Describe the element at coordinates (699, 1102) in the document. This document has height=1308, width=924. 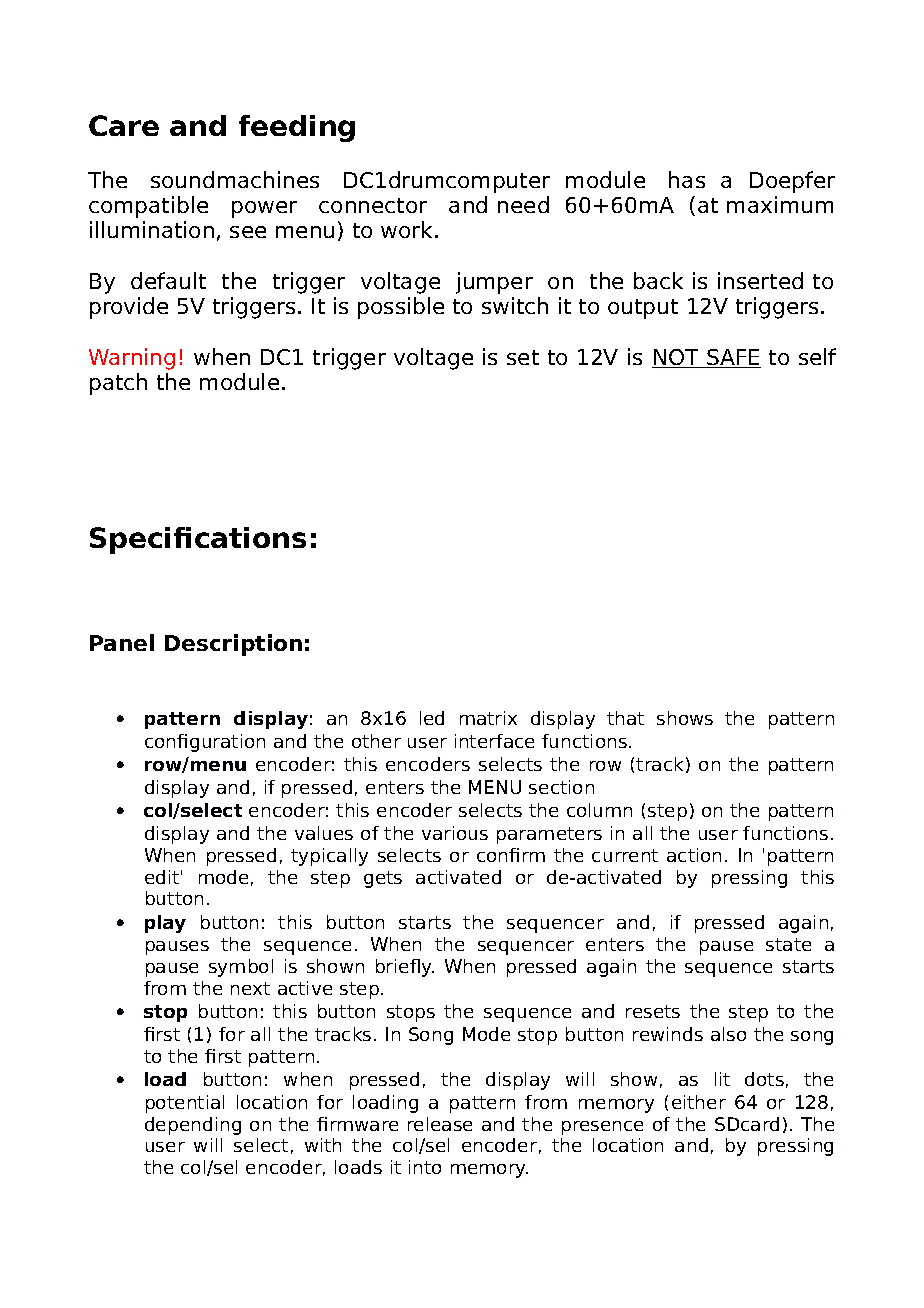
I see `either` at that location.
